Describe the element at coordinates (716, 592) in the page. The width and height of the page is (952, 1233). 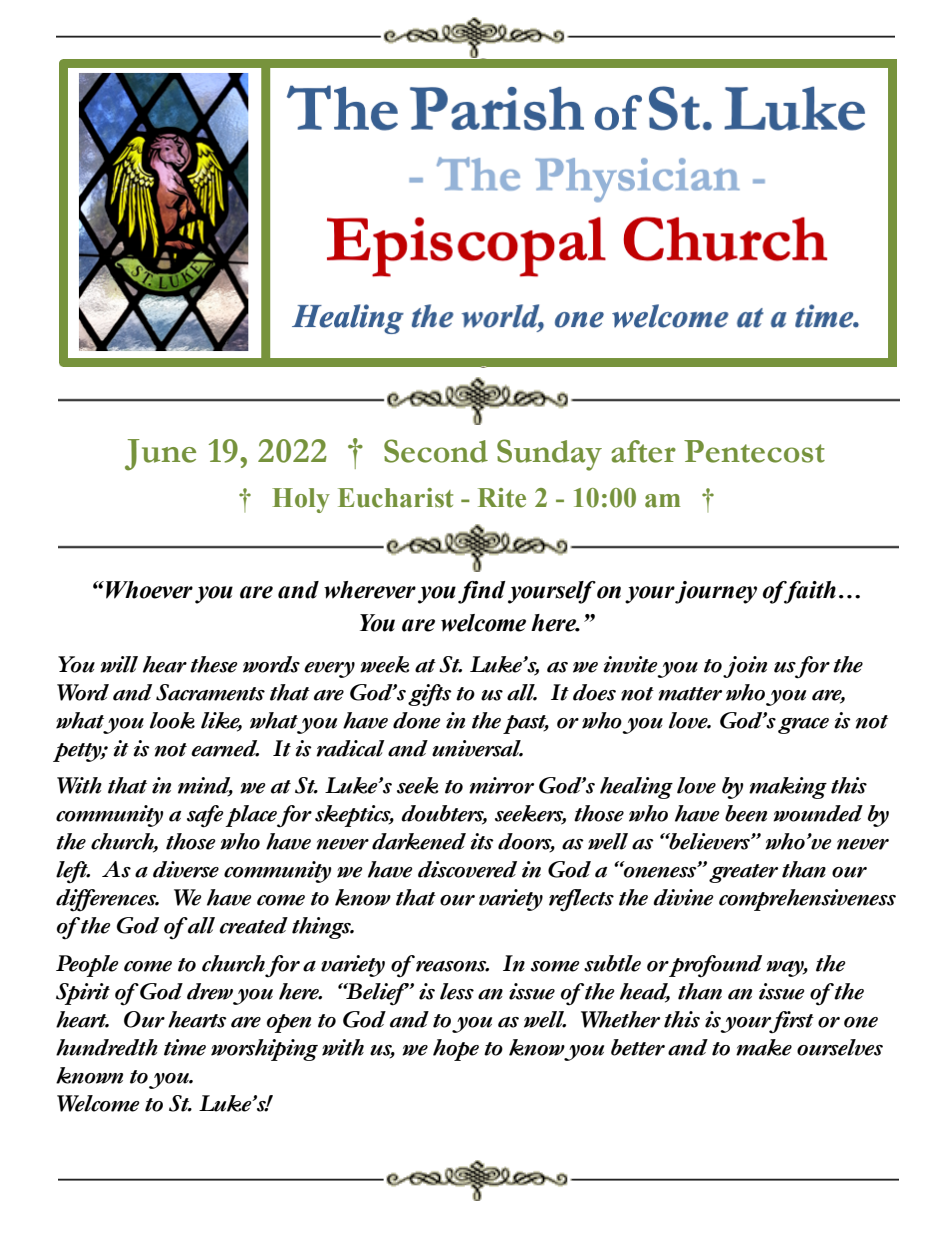
I see `journey` at that location.
